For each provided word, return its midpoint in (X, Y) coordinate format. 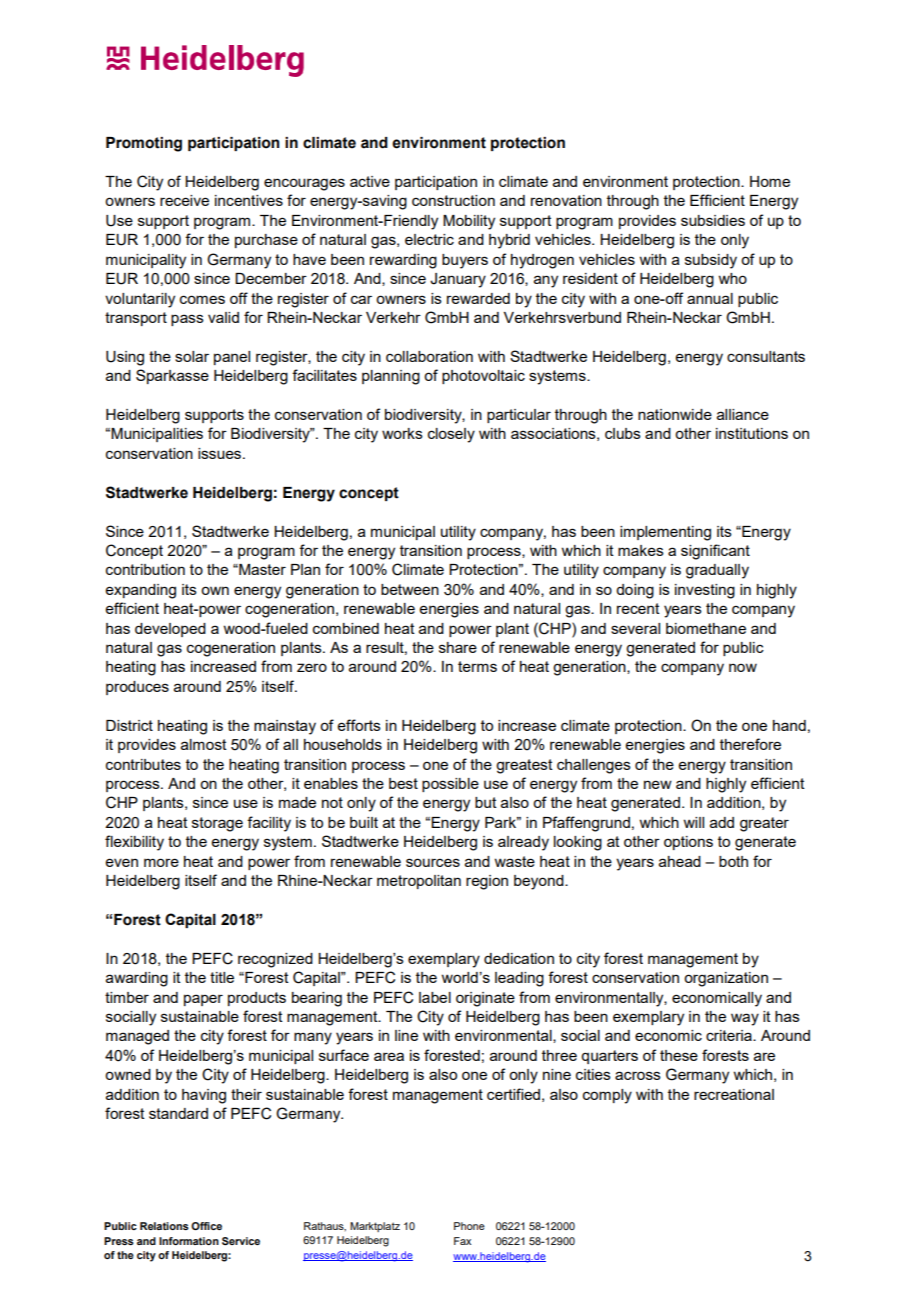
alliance (743, 414)
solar (192, 356)
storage (217, 824)
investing (705, 591)
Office (206, 1226)
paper (203, 1000)
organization (726, 979)
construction (453, 200)
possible (450, 785)
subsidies (713, 220)
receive (184, 200)
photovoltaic (483, 377)
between (410, 589)
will (693, 822)
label (435, 997)
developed (170, 630)
